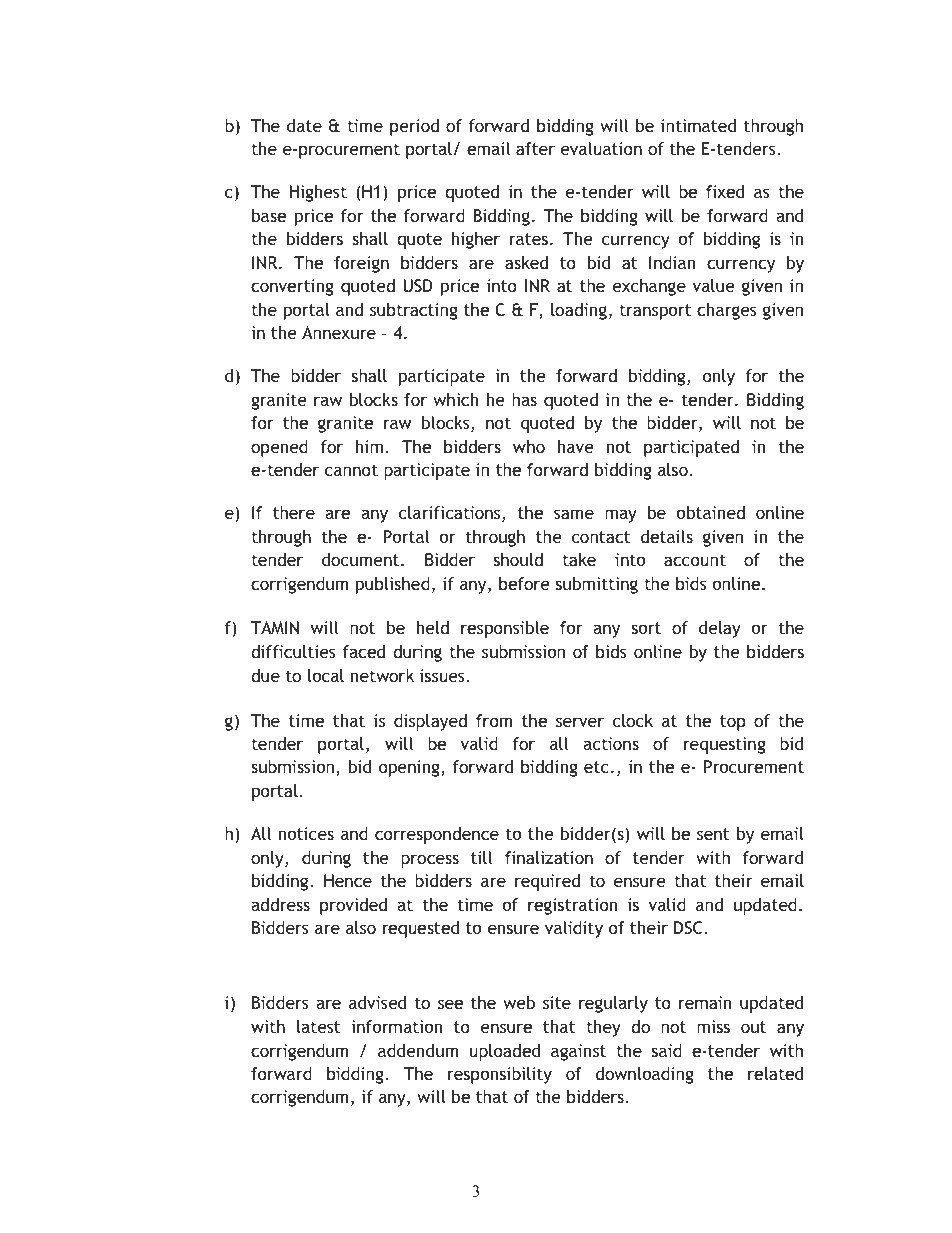 The height and width of the screenshot is (1233, 952). I want to click on Highest, so click(318, 193).
